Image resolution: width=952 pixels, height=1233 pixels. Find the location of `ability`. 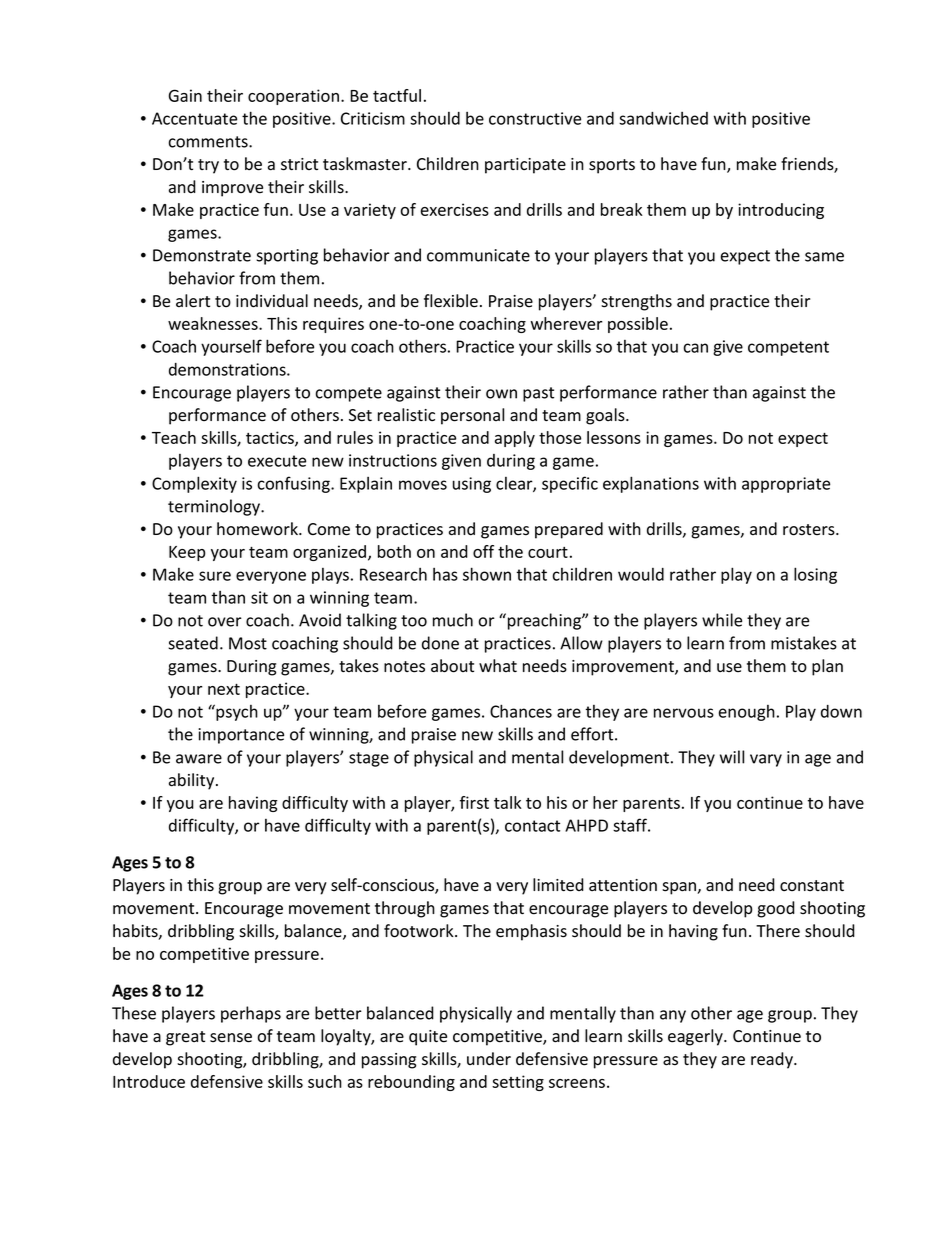

ability is located at coordinates (193, 781).
